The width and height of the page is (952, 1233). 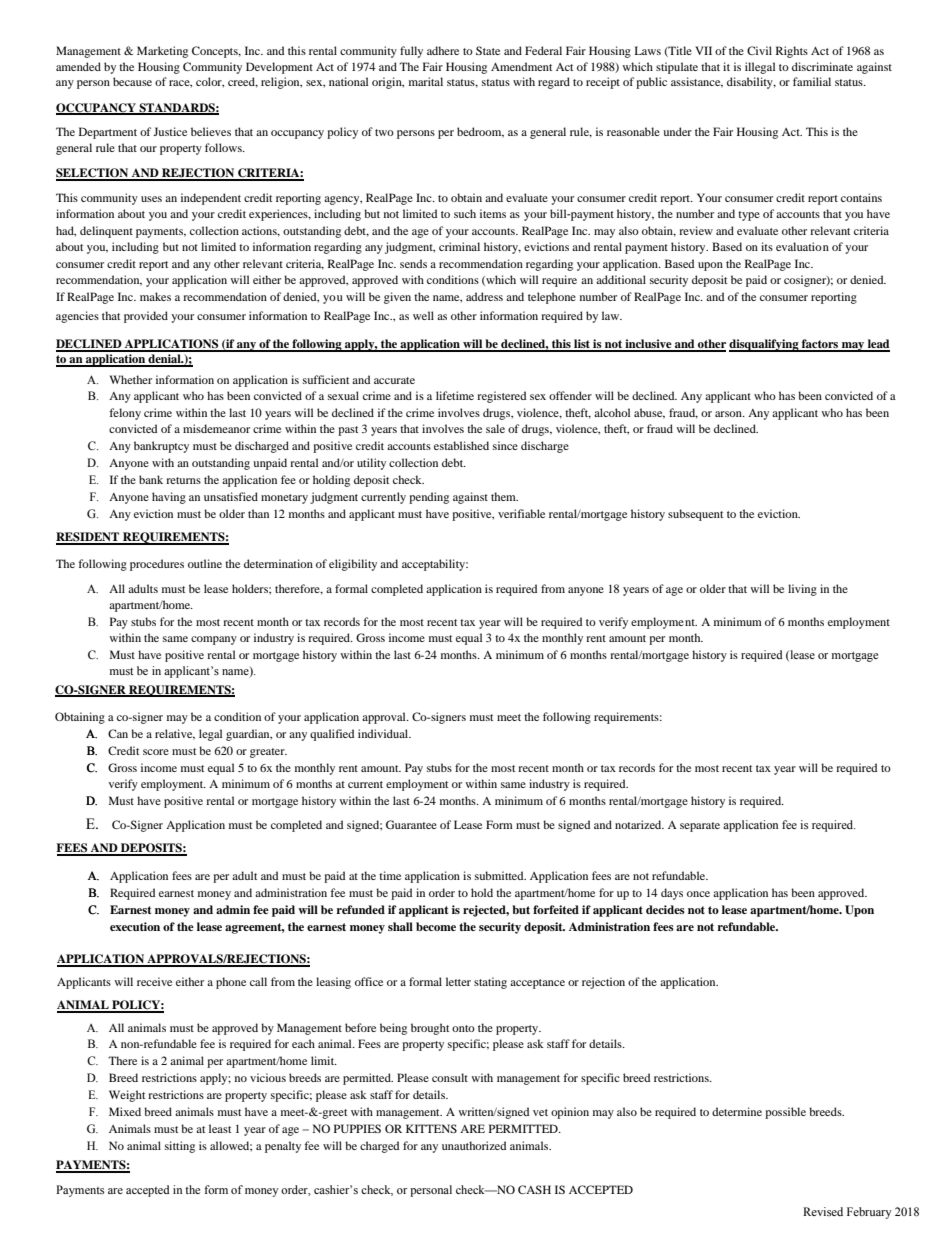 What do you see at coordinates (500, 875) in the page?
I see `submitted` at bounding box center [500, 875].
